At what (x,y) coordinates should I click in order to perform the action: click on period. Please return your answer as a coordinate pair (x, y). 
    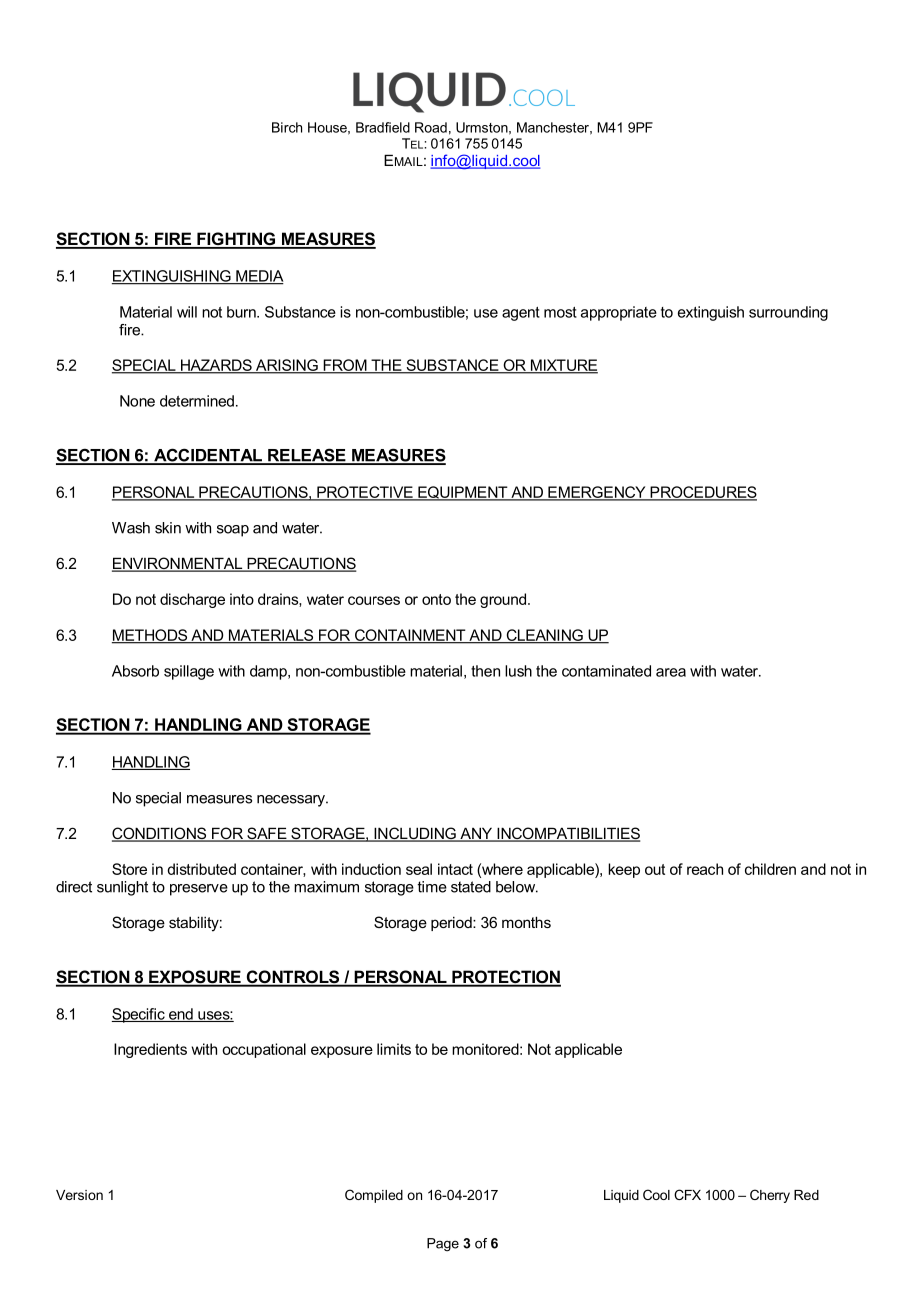
    Looking at the image, I should click on (452, 923).
